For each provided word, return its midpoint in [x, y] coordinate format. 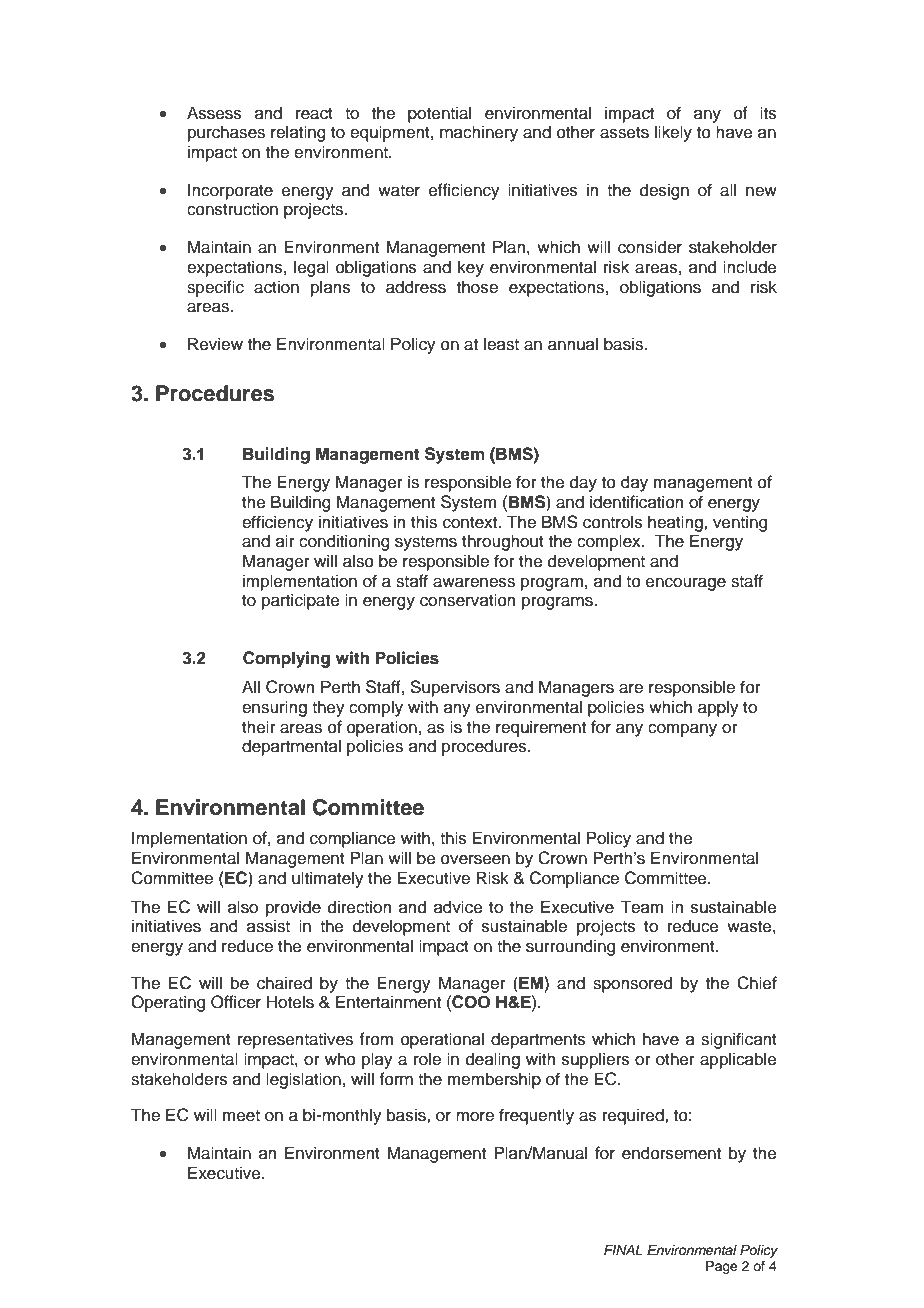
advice [458, 907]
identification [636, 502]
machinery [479, 133]
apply [718, 708]
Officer [236, 1002]
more [475, 1117]
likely [673, 133]
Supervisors [455, 688]
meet [241, 1116]
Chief [757, 983]
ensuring [274, 708]
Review [215, 344]
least [501, 344]
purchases [226, 133]
